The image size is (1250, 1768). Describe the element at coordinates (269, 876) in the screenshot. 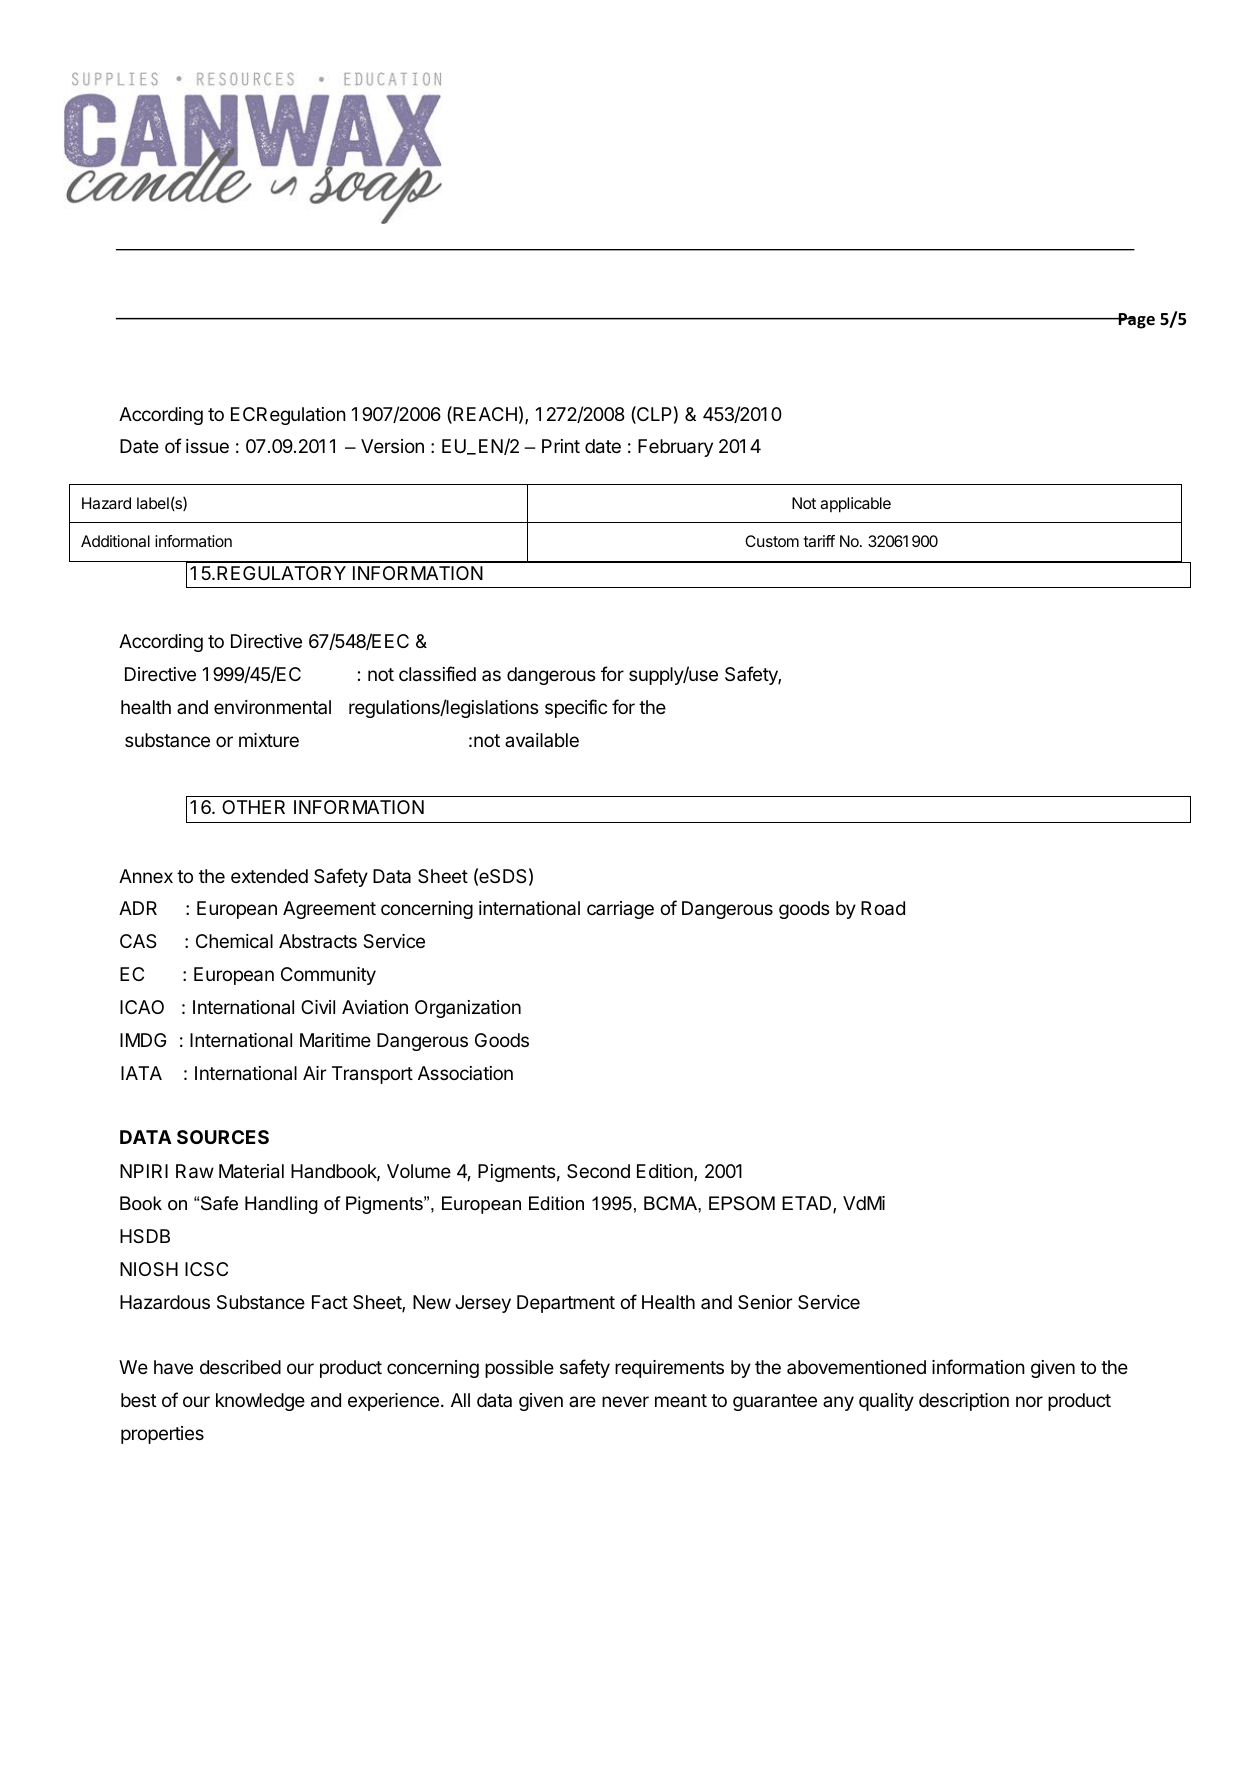

I see `extended` at that location.
